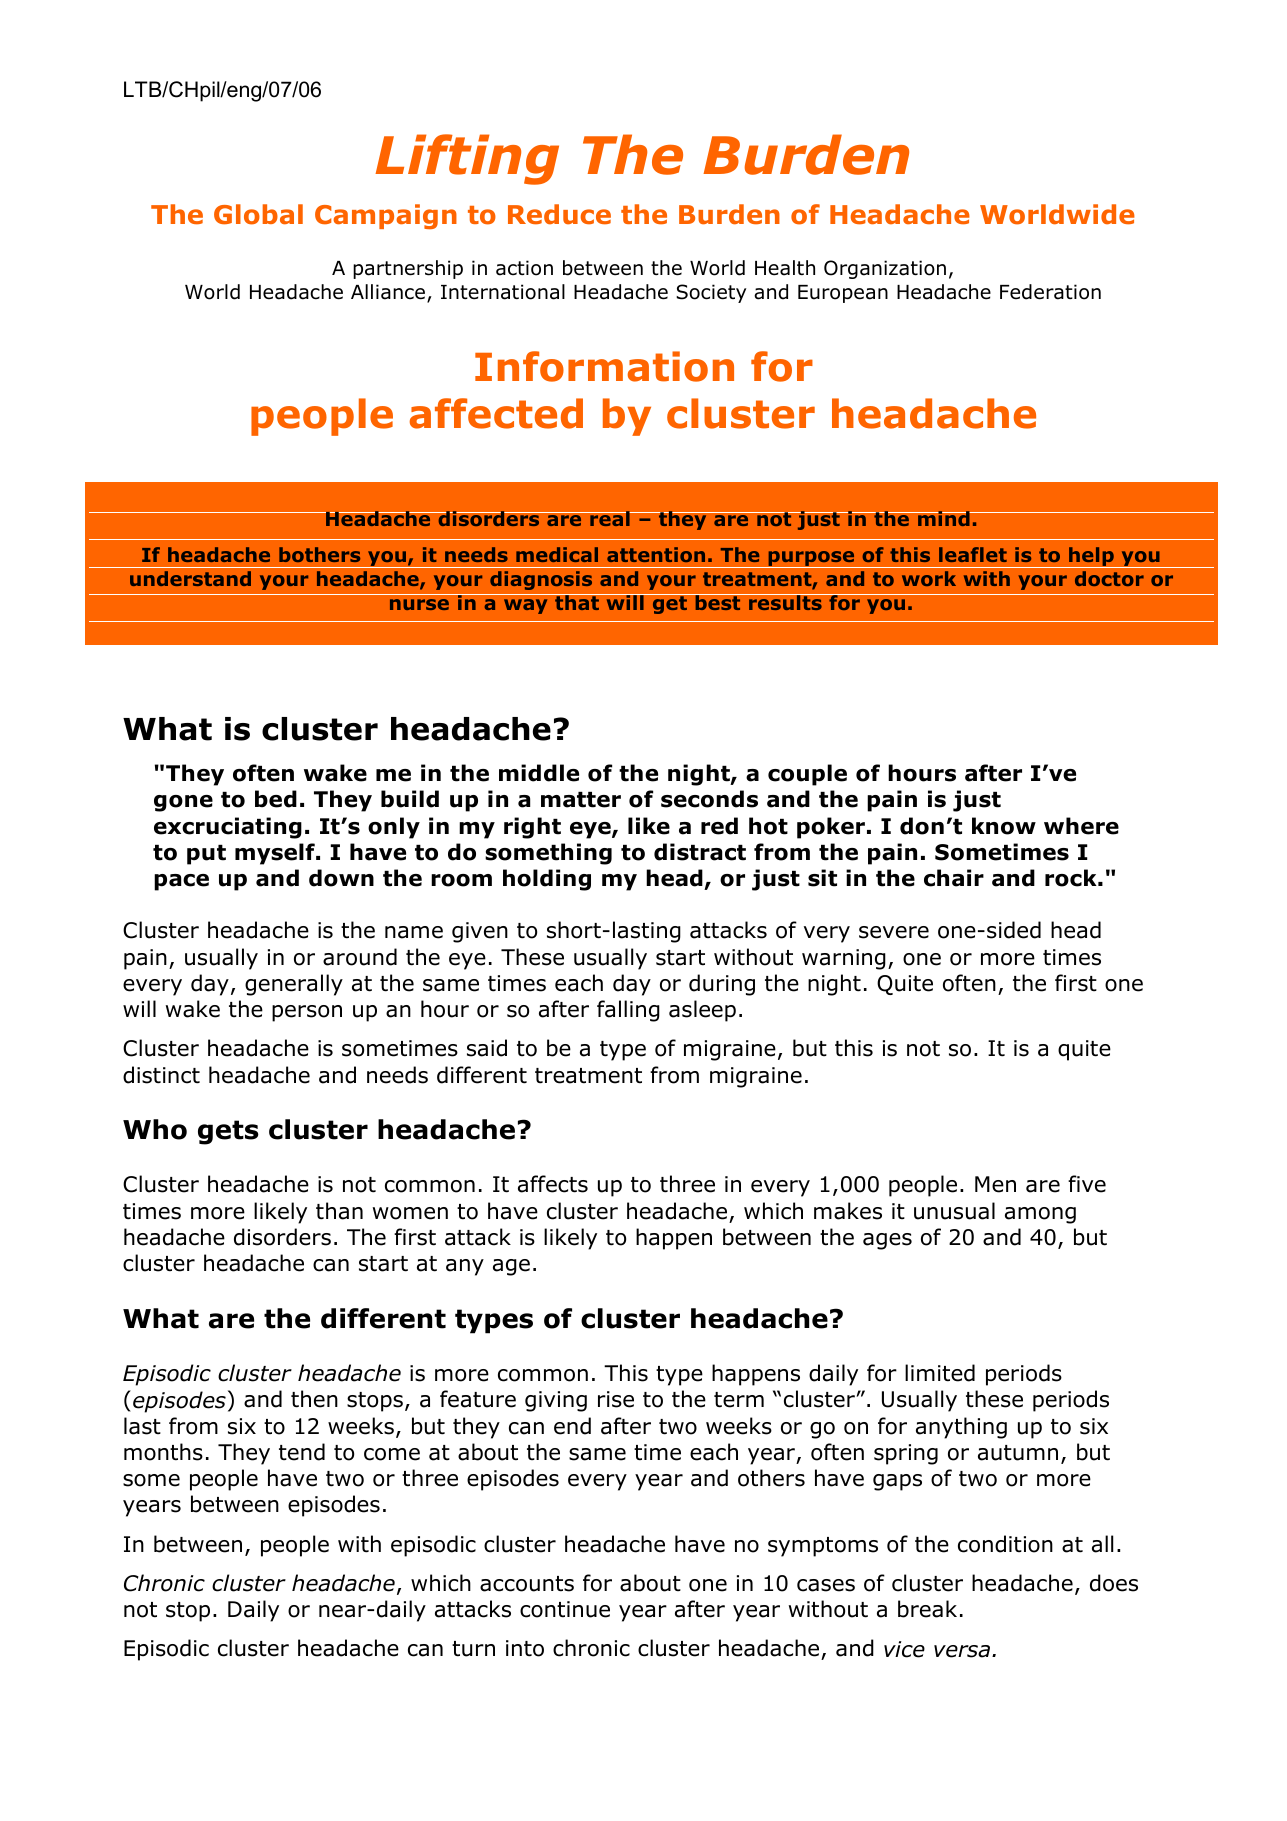  I want to click on work, so click(929, 578).
